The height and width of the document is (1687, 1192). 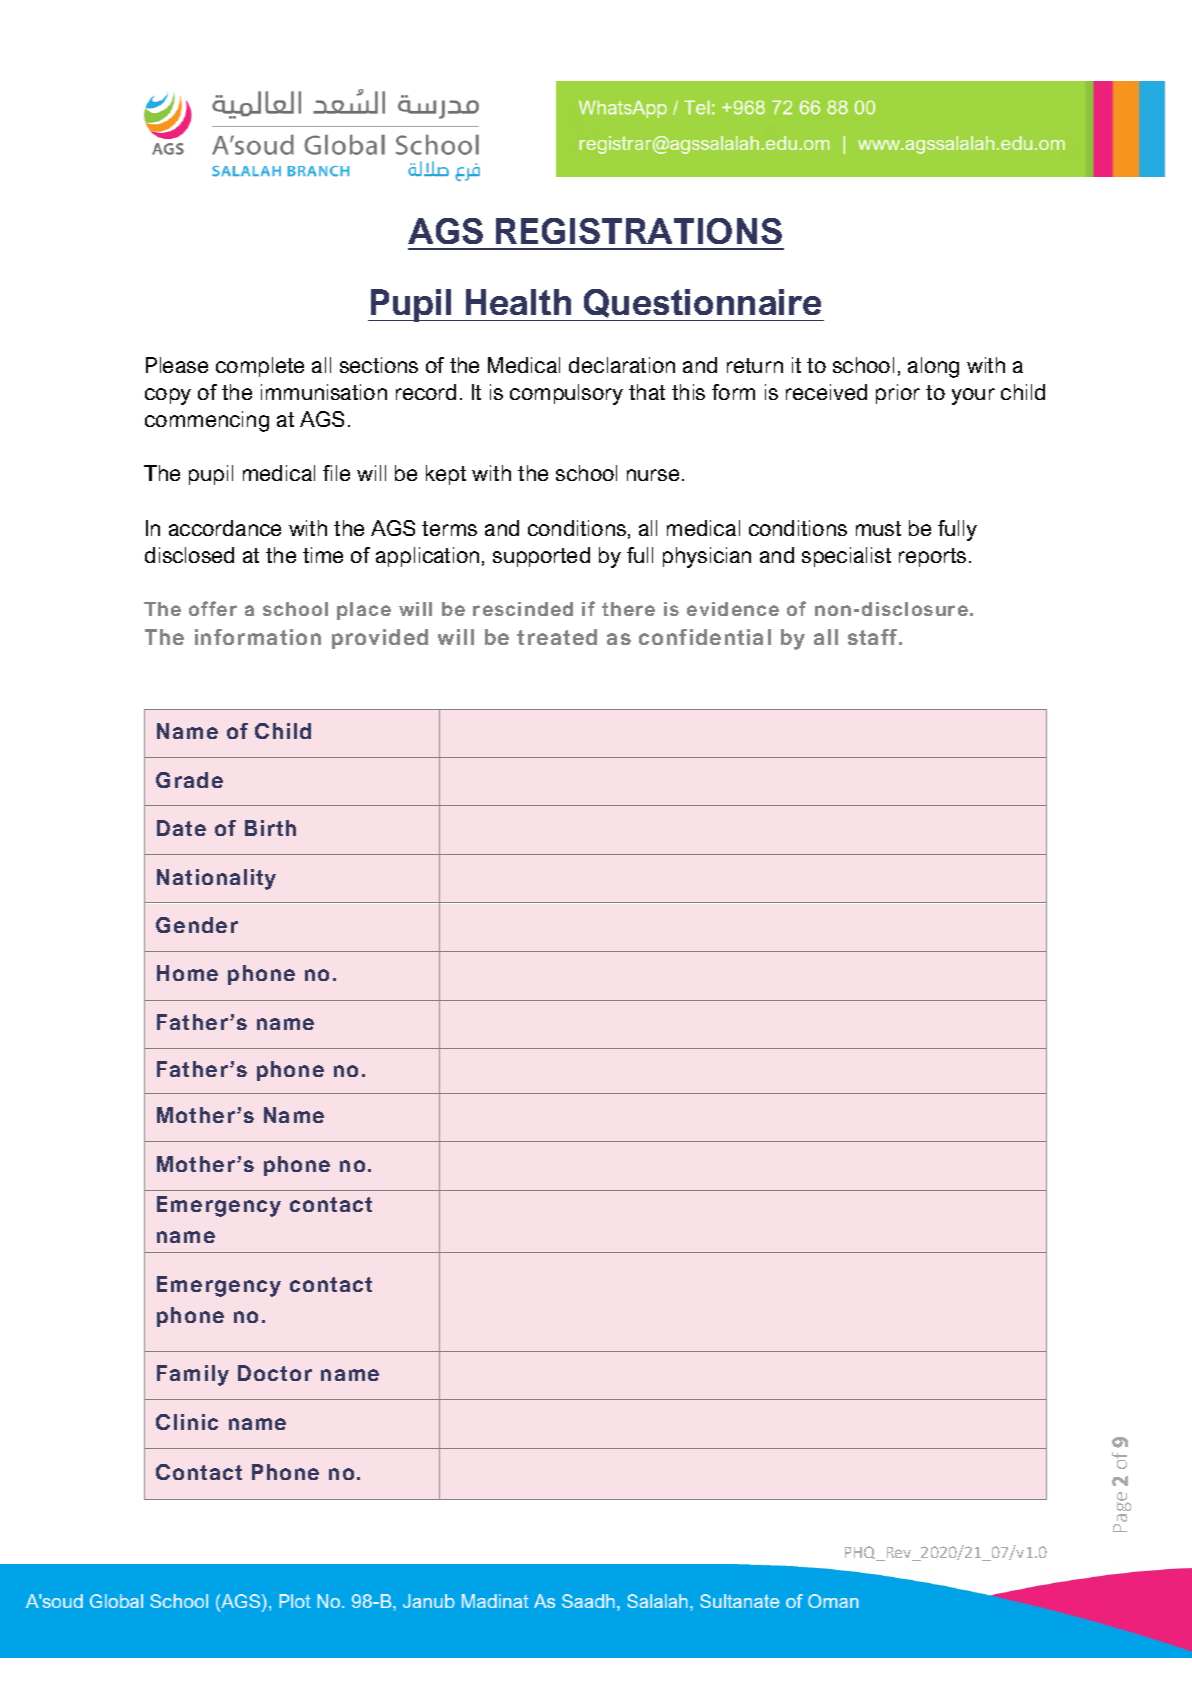 I want to click on must, so click(x=878, y=528).
